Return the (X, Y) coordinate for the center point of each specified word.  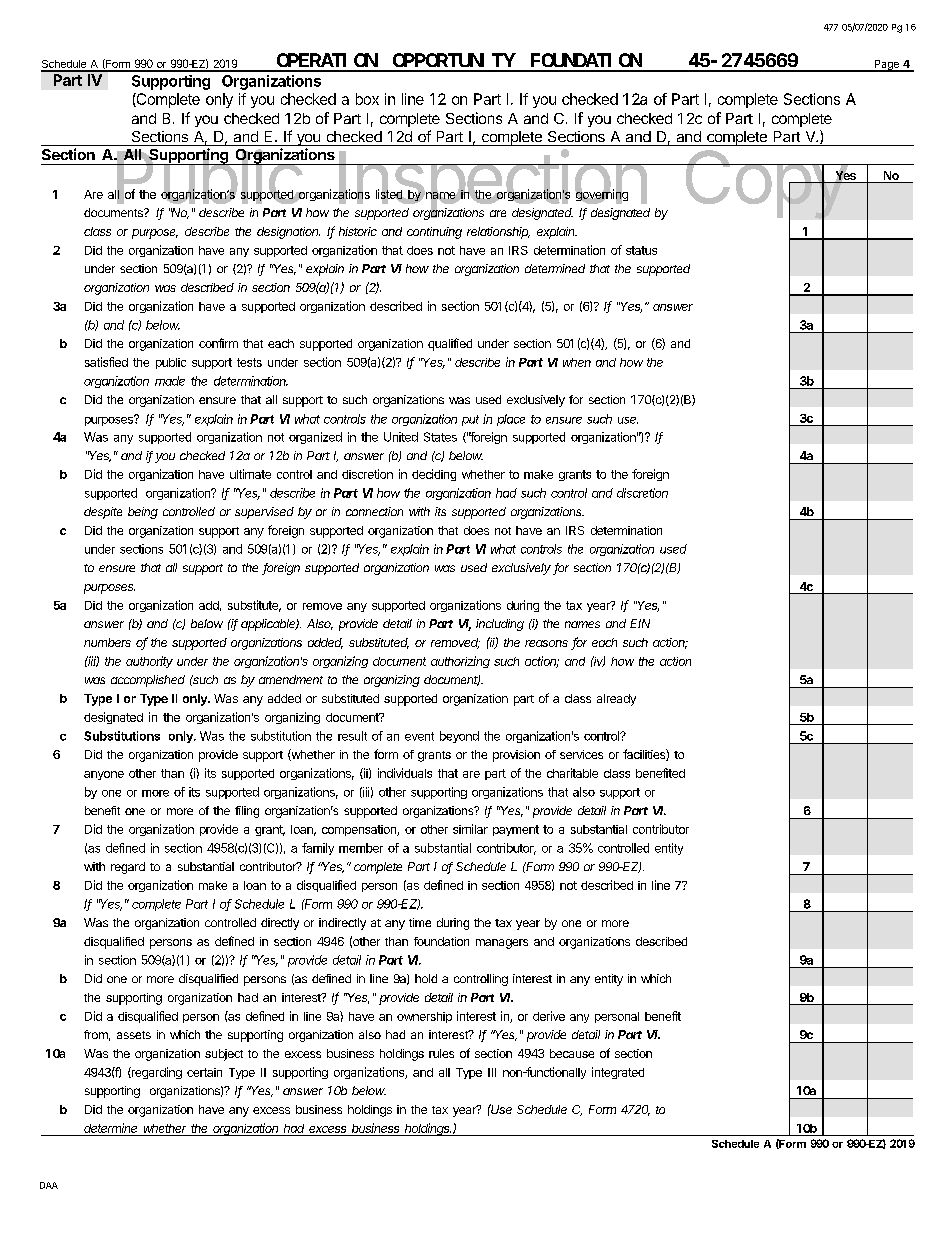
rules (441, 1053)
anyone (104, 775)
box (367, 99)
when (577, 362)
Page (886, 66)
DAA (49, 1185)
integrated (618, 1073)
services (581, 754)
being (143, 513)
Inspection (492, 184)
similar (470, 829)
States (440, 437)
